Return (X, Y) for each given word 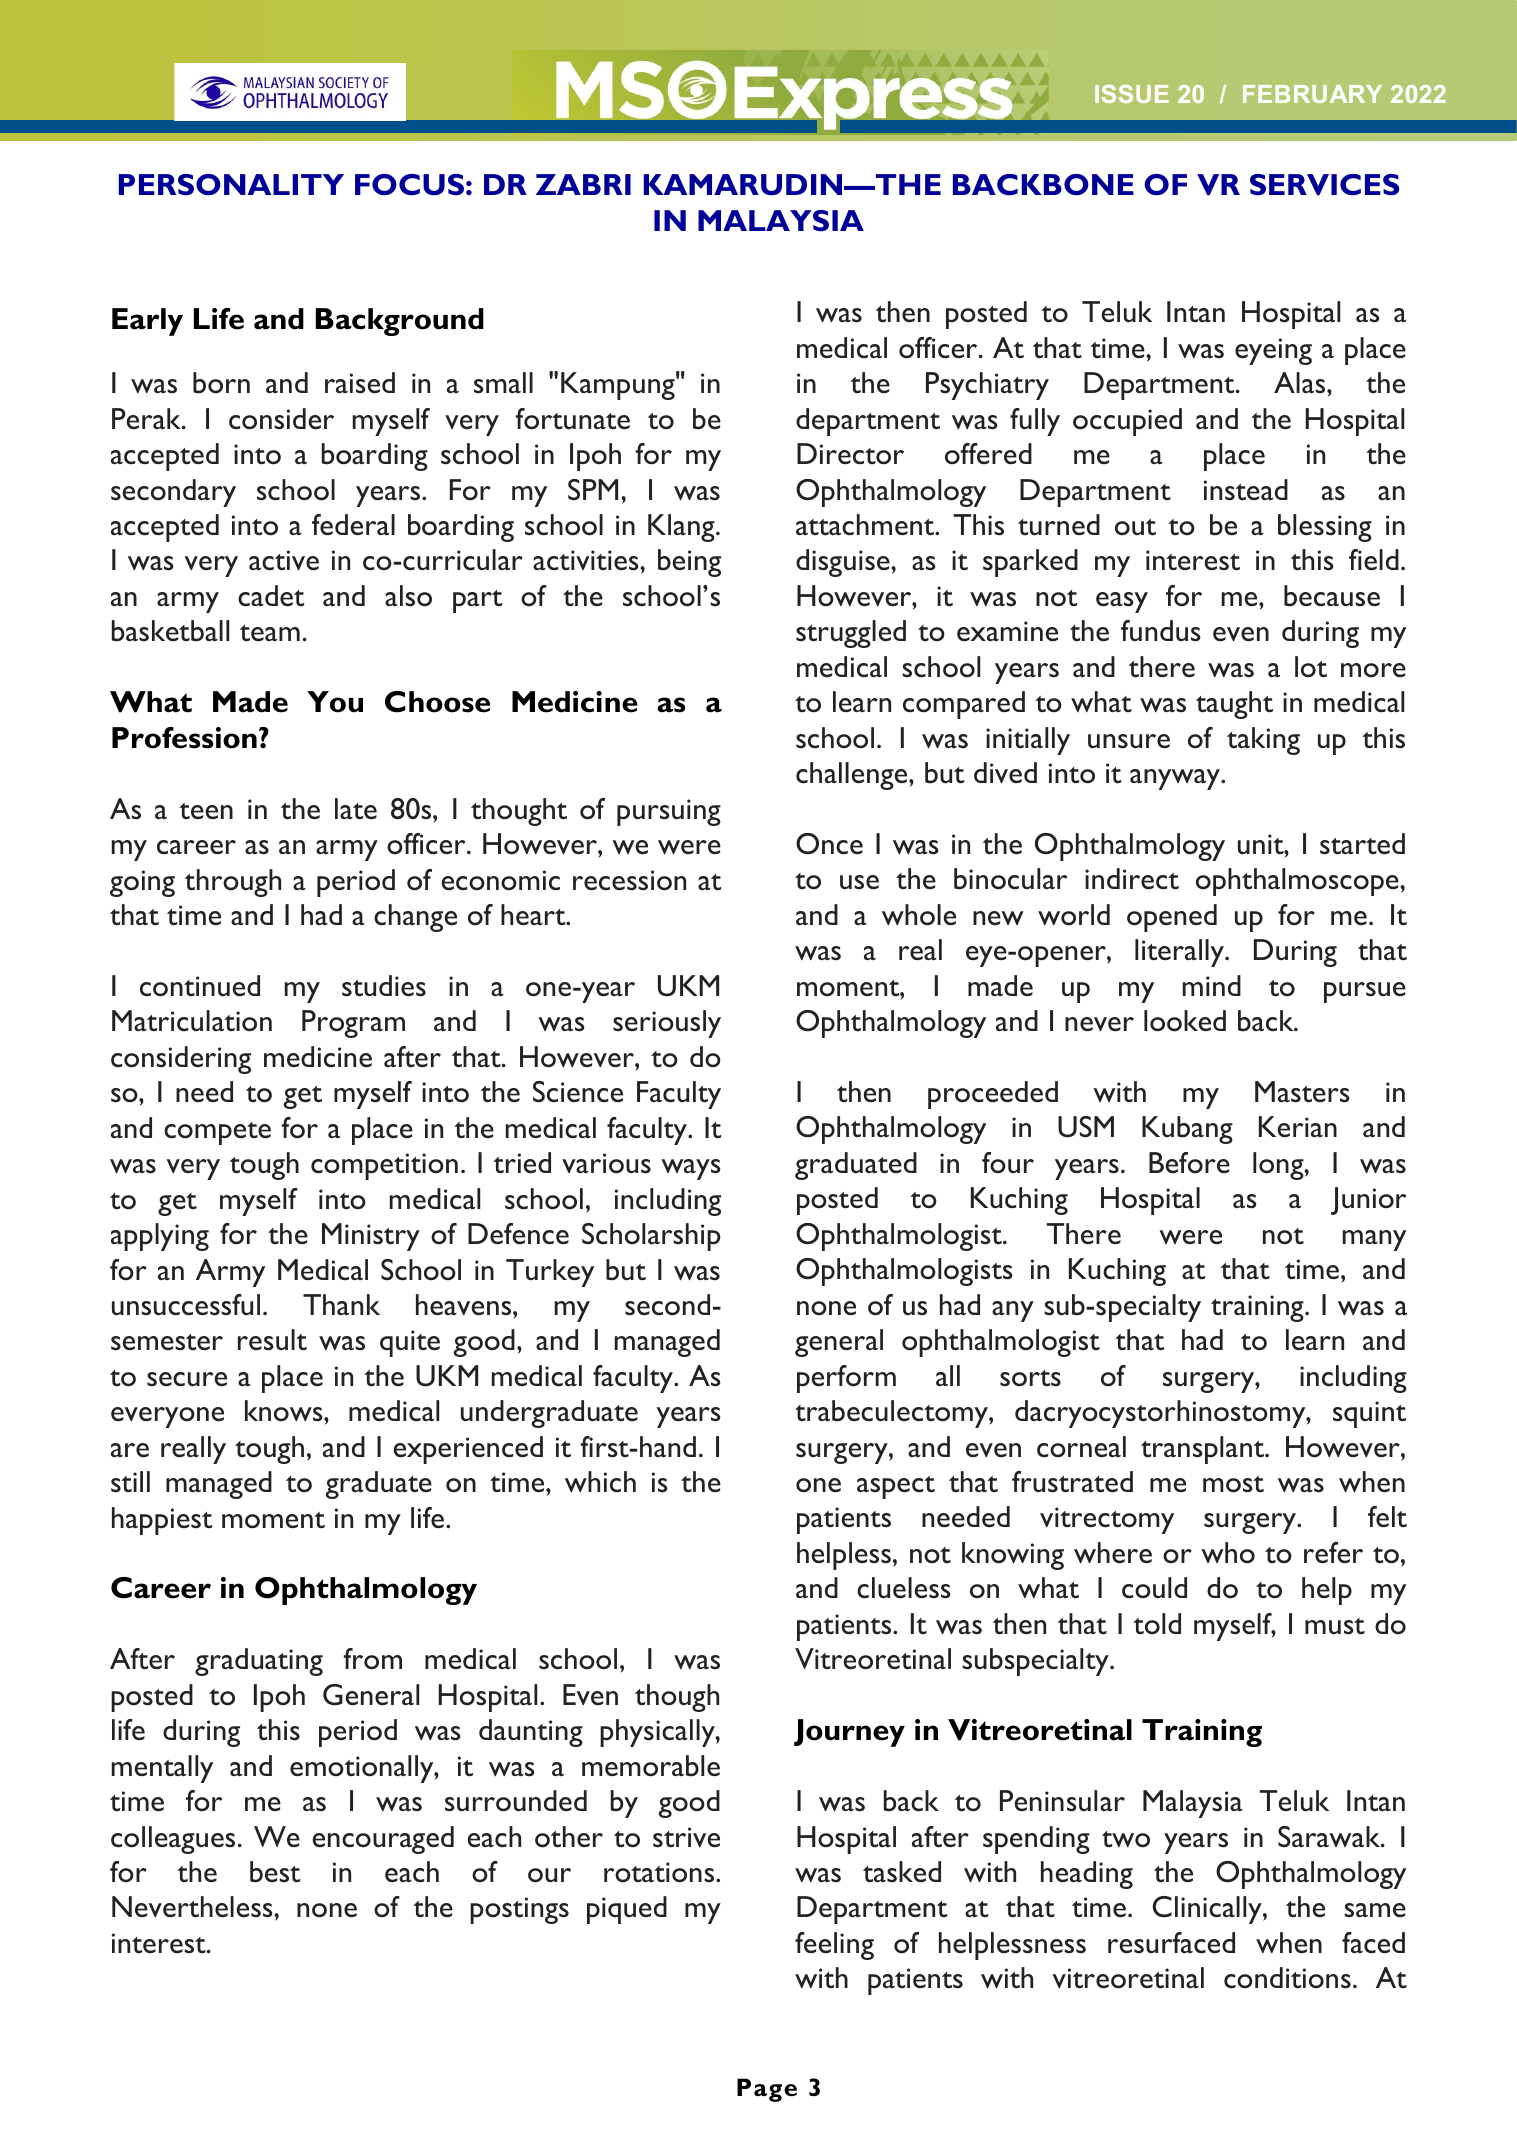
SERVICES (1324, 185)
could (1154, 1588)
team (270, 633)
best (275, 1872)
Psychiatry (987, 386)
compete (217, 1133)
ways (691, 1169)
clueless (904, 1588)
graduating (259, 1662)
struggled (851, 634)
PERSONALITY (231, 185)
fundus (1161, 631)
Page (767, 2090)
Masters (1302, 1092)
